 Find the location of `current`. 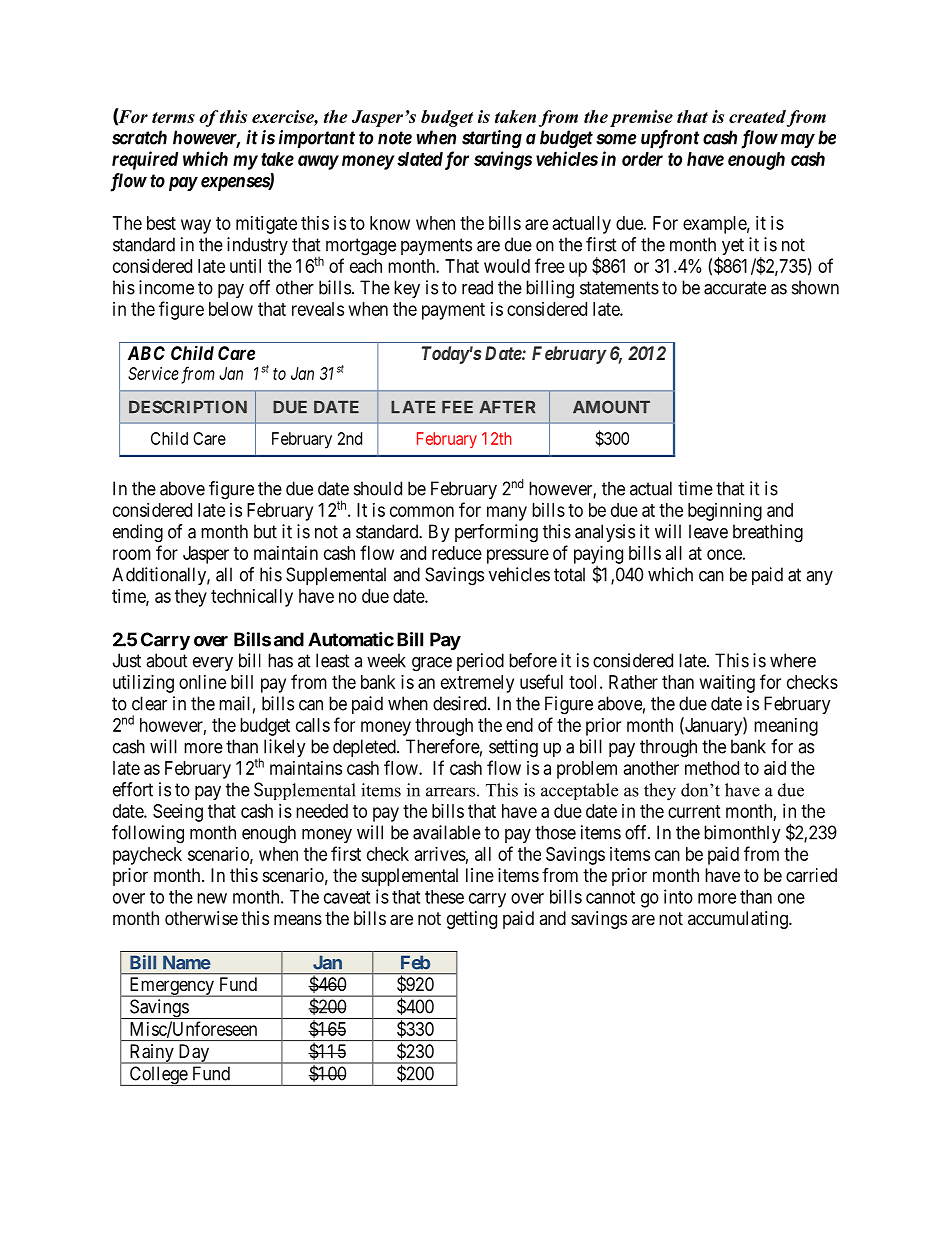

current is located at coordinates (694, 811).
